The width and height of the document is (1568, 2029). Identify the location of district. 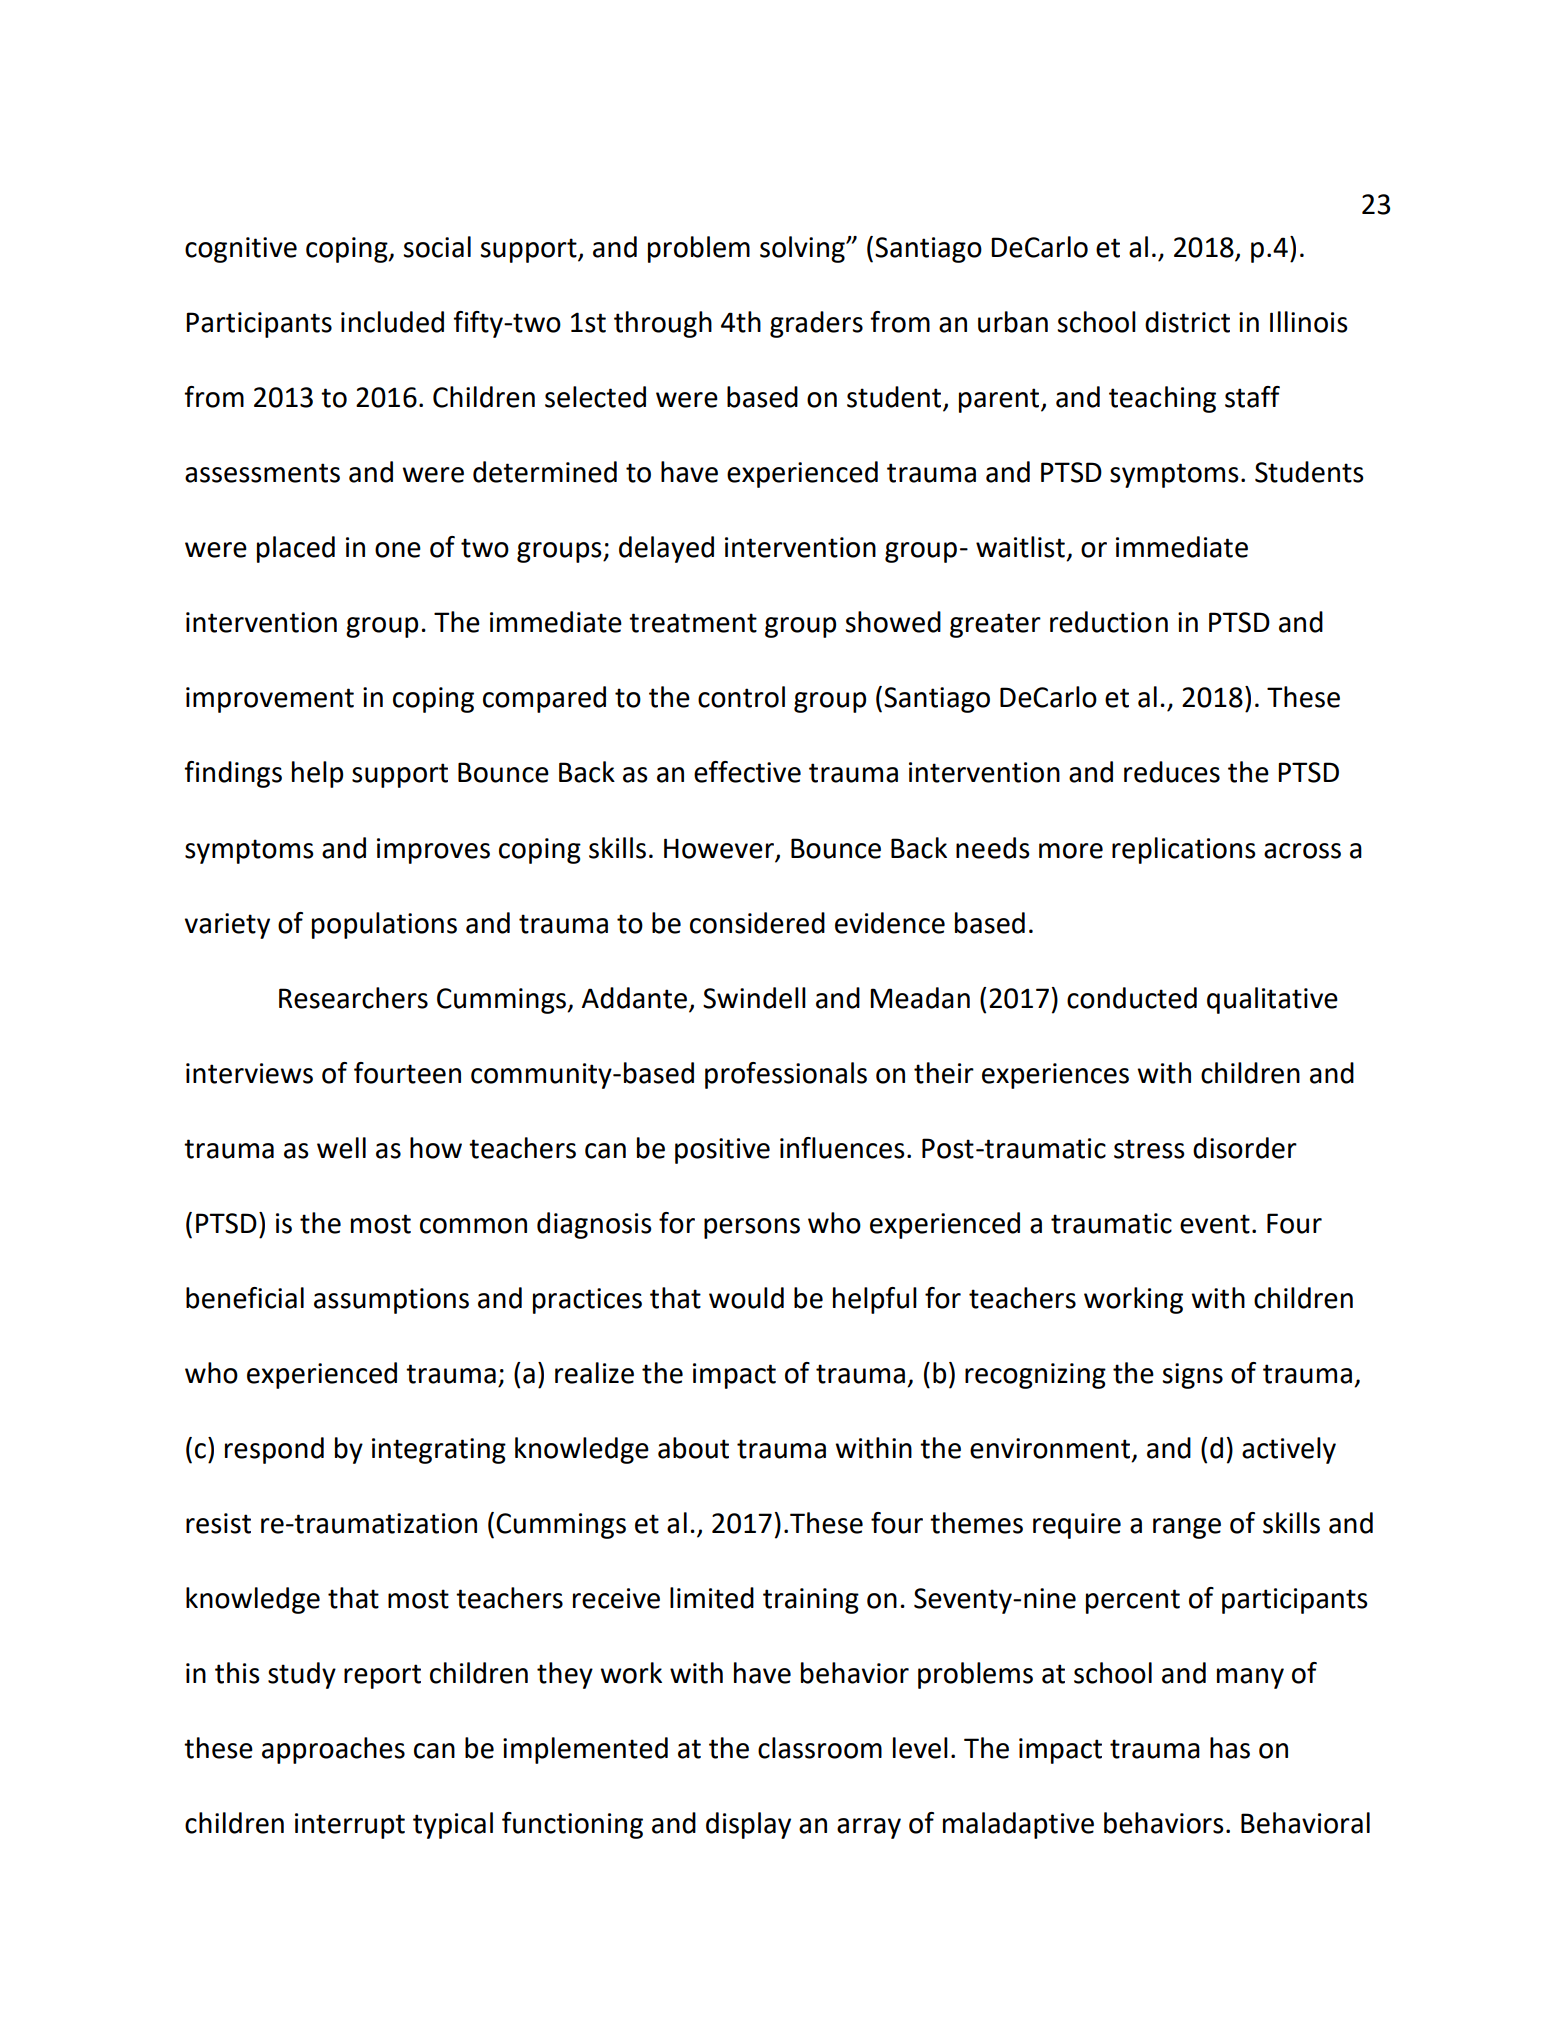
(1187, 322).
